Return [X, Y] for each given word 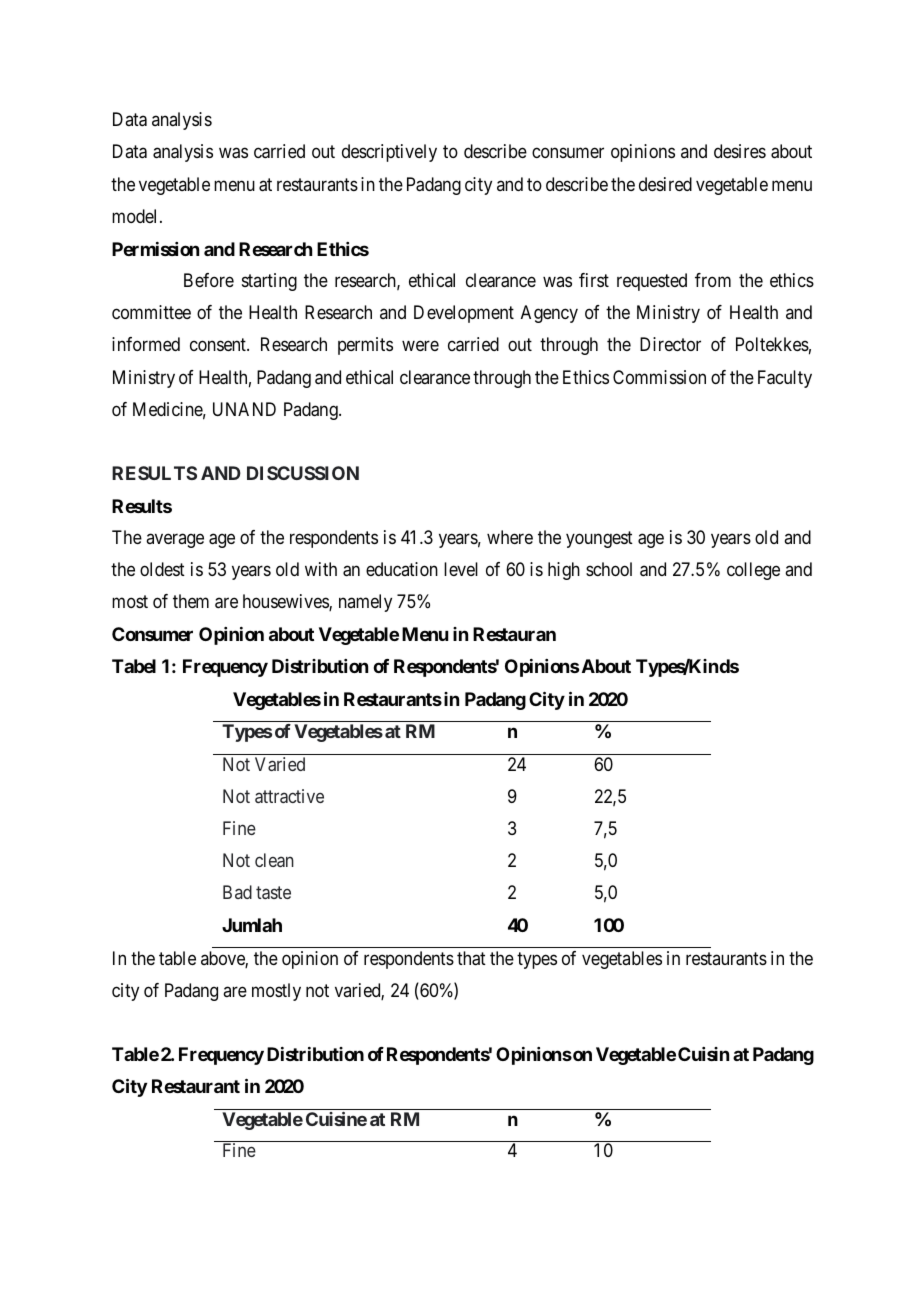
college [753, 571]
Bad [237, 892]
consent [219, 345]
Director [670, 344]
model [136, 216]
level [461, 569]
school [609, 569]
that [471, 958]
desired [665, 184]
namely [365, 603]
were [420, 346]
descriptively [389, 153]
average [175, 541]
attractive [289, 796]
